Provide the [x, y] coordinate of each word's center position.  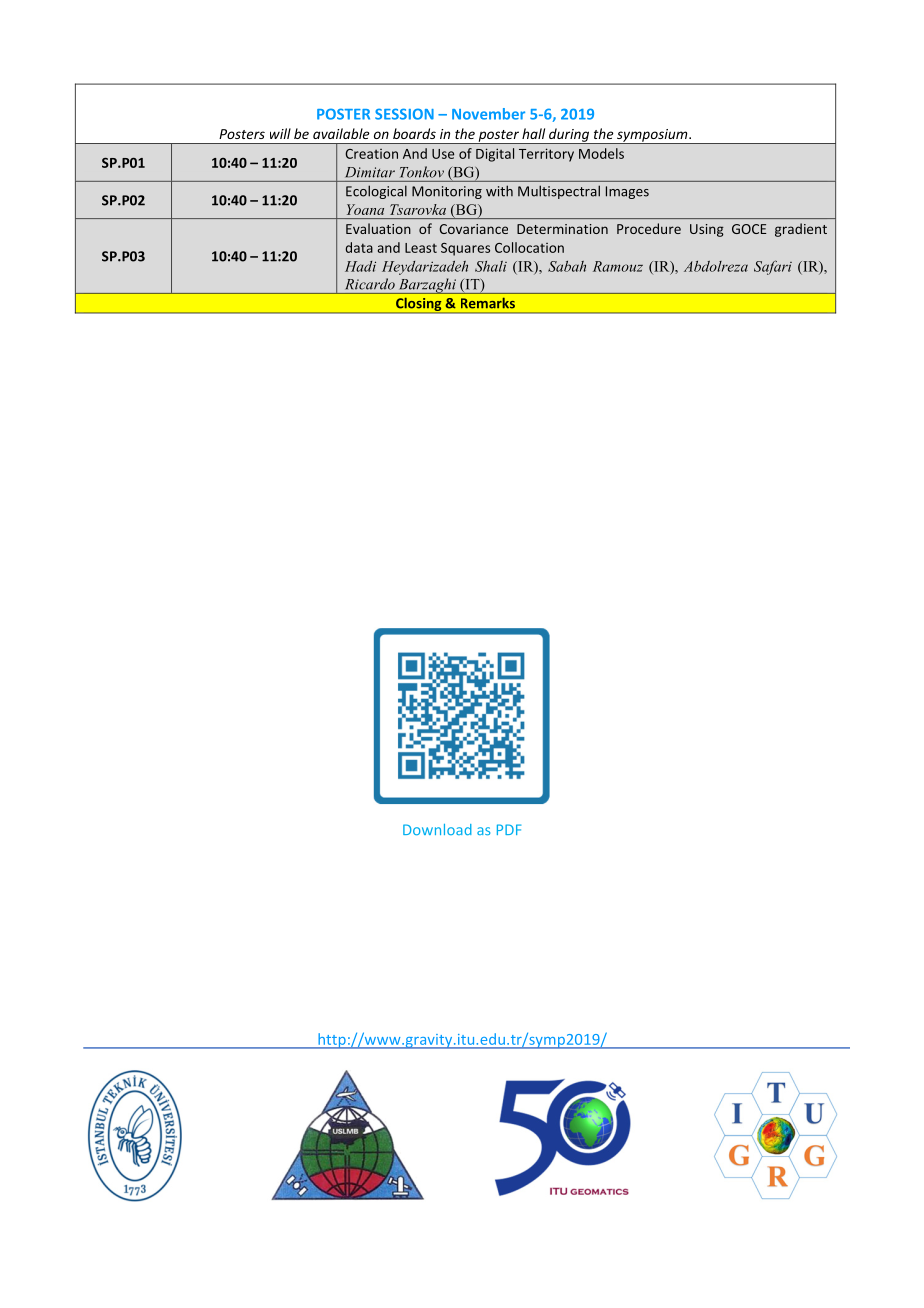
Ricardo [370, 284]
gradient [801, 230]
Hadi [360, 266]
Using [707, 230]
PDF [509, 829]
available [341, 133]
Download [437, 829]
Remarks [488, 303]
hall [533, 133]
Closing [419, 305]
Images [627, 192]
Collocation [529, 247]
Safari [773, 267]
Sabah [567, 266]
